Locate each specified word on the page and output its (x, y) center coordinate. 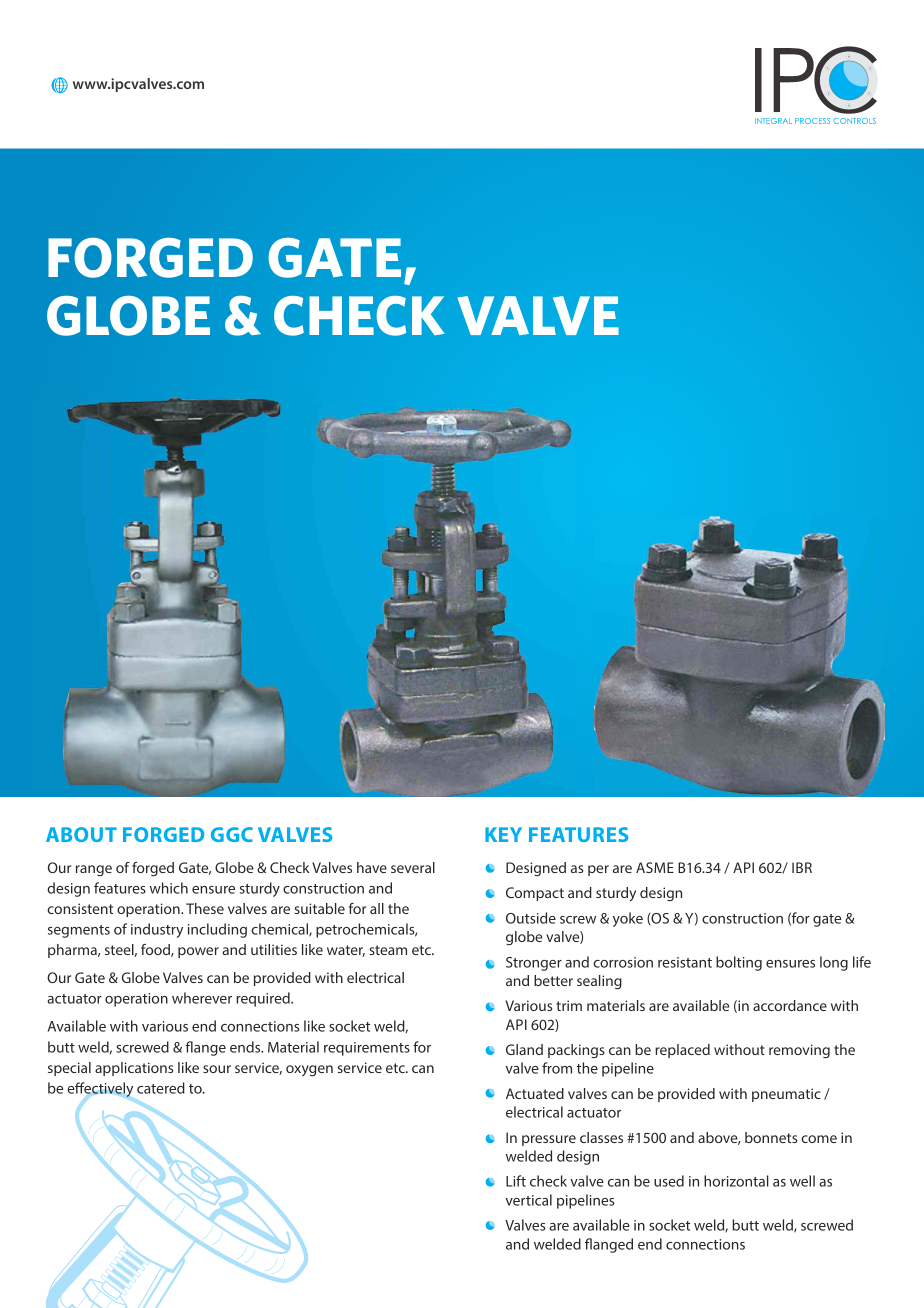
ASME (655, 867)
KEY (503, 834)
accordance (790, 1005)
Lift (516, 1181)
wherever (202, 998)
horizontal (736, 1181)
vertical (528, 1200)
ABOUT (81, 834)
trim (569, 1005)
